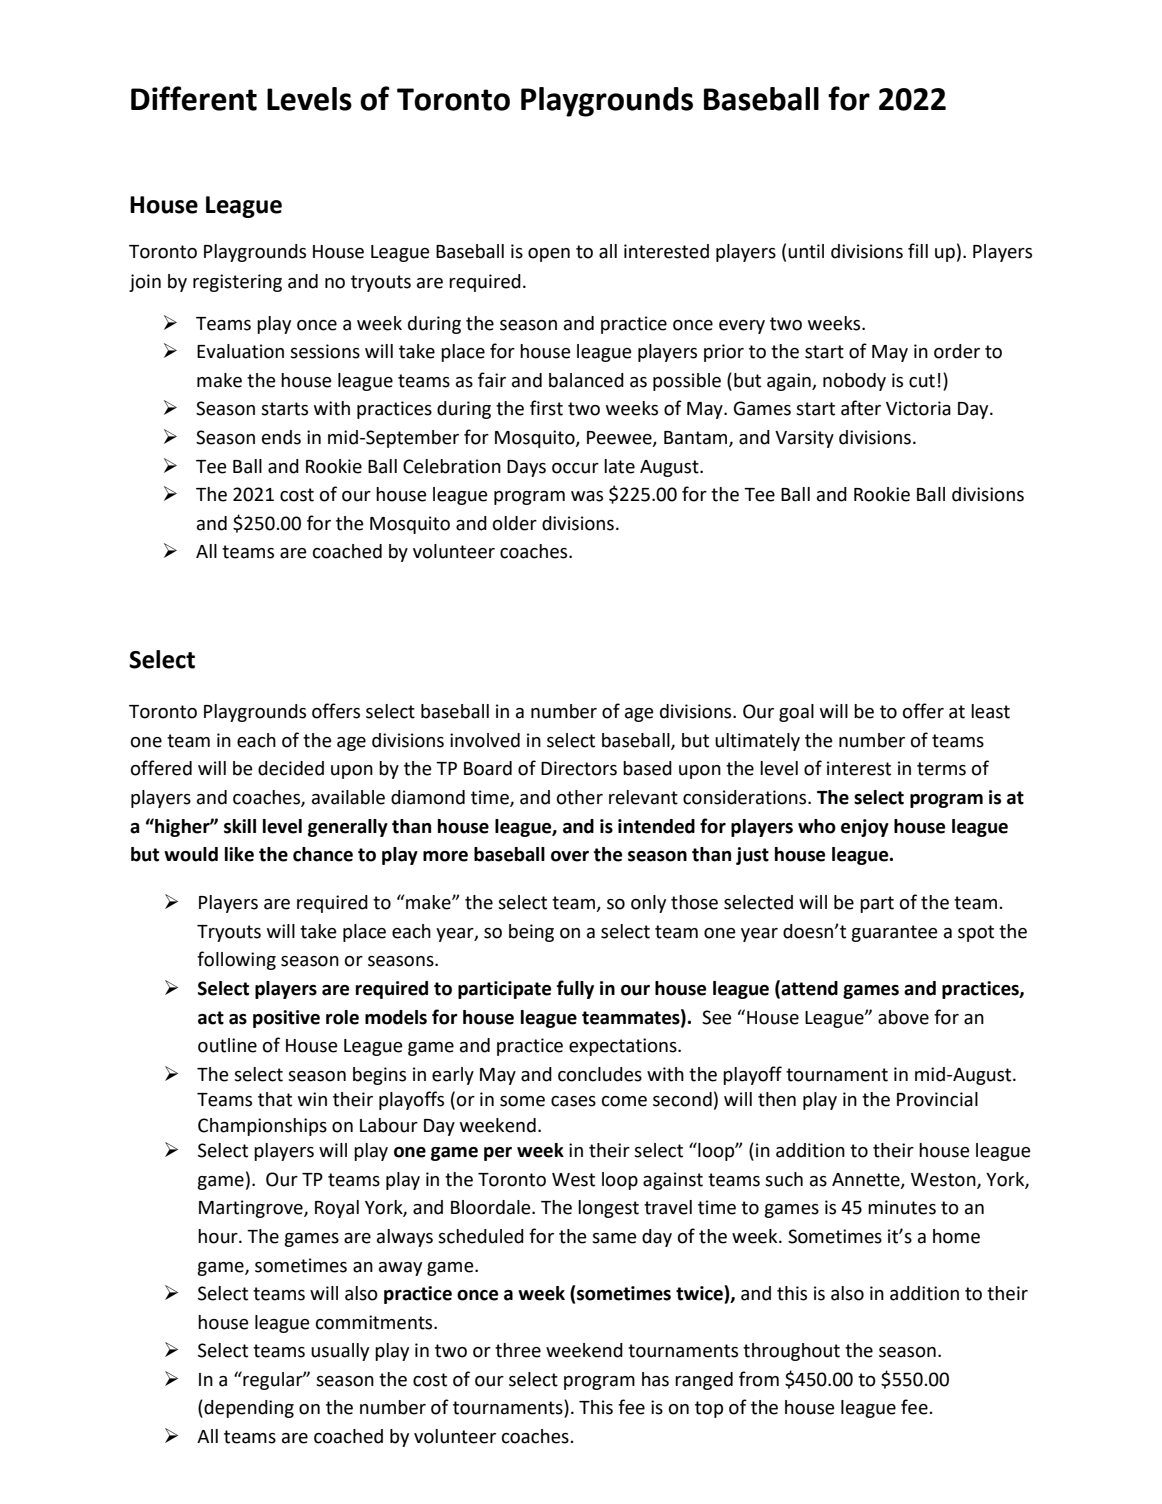 Image resolution: width=1162 pixels, height=1504 pixels. Describe the element at coordinates (549, 255) in the page. I see `open` at that location.
